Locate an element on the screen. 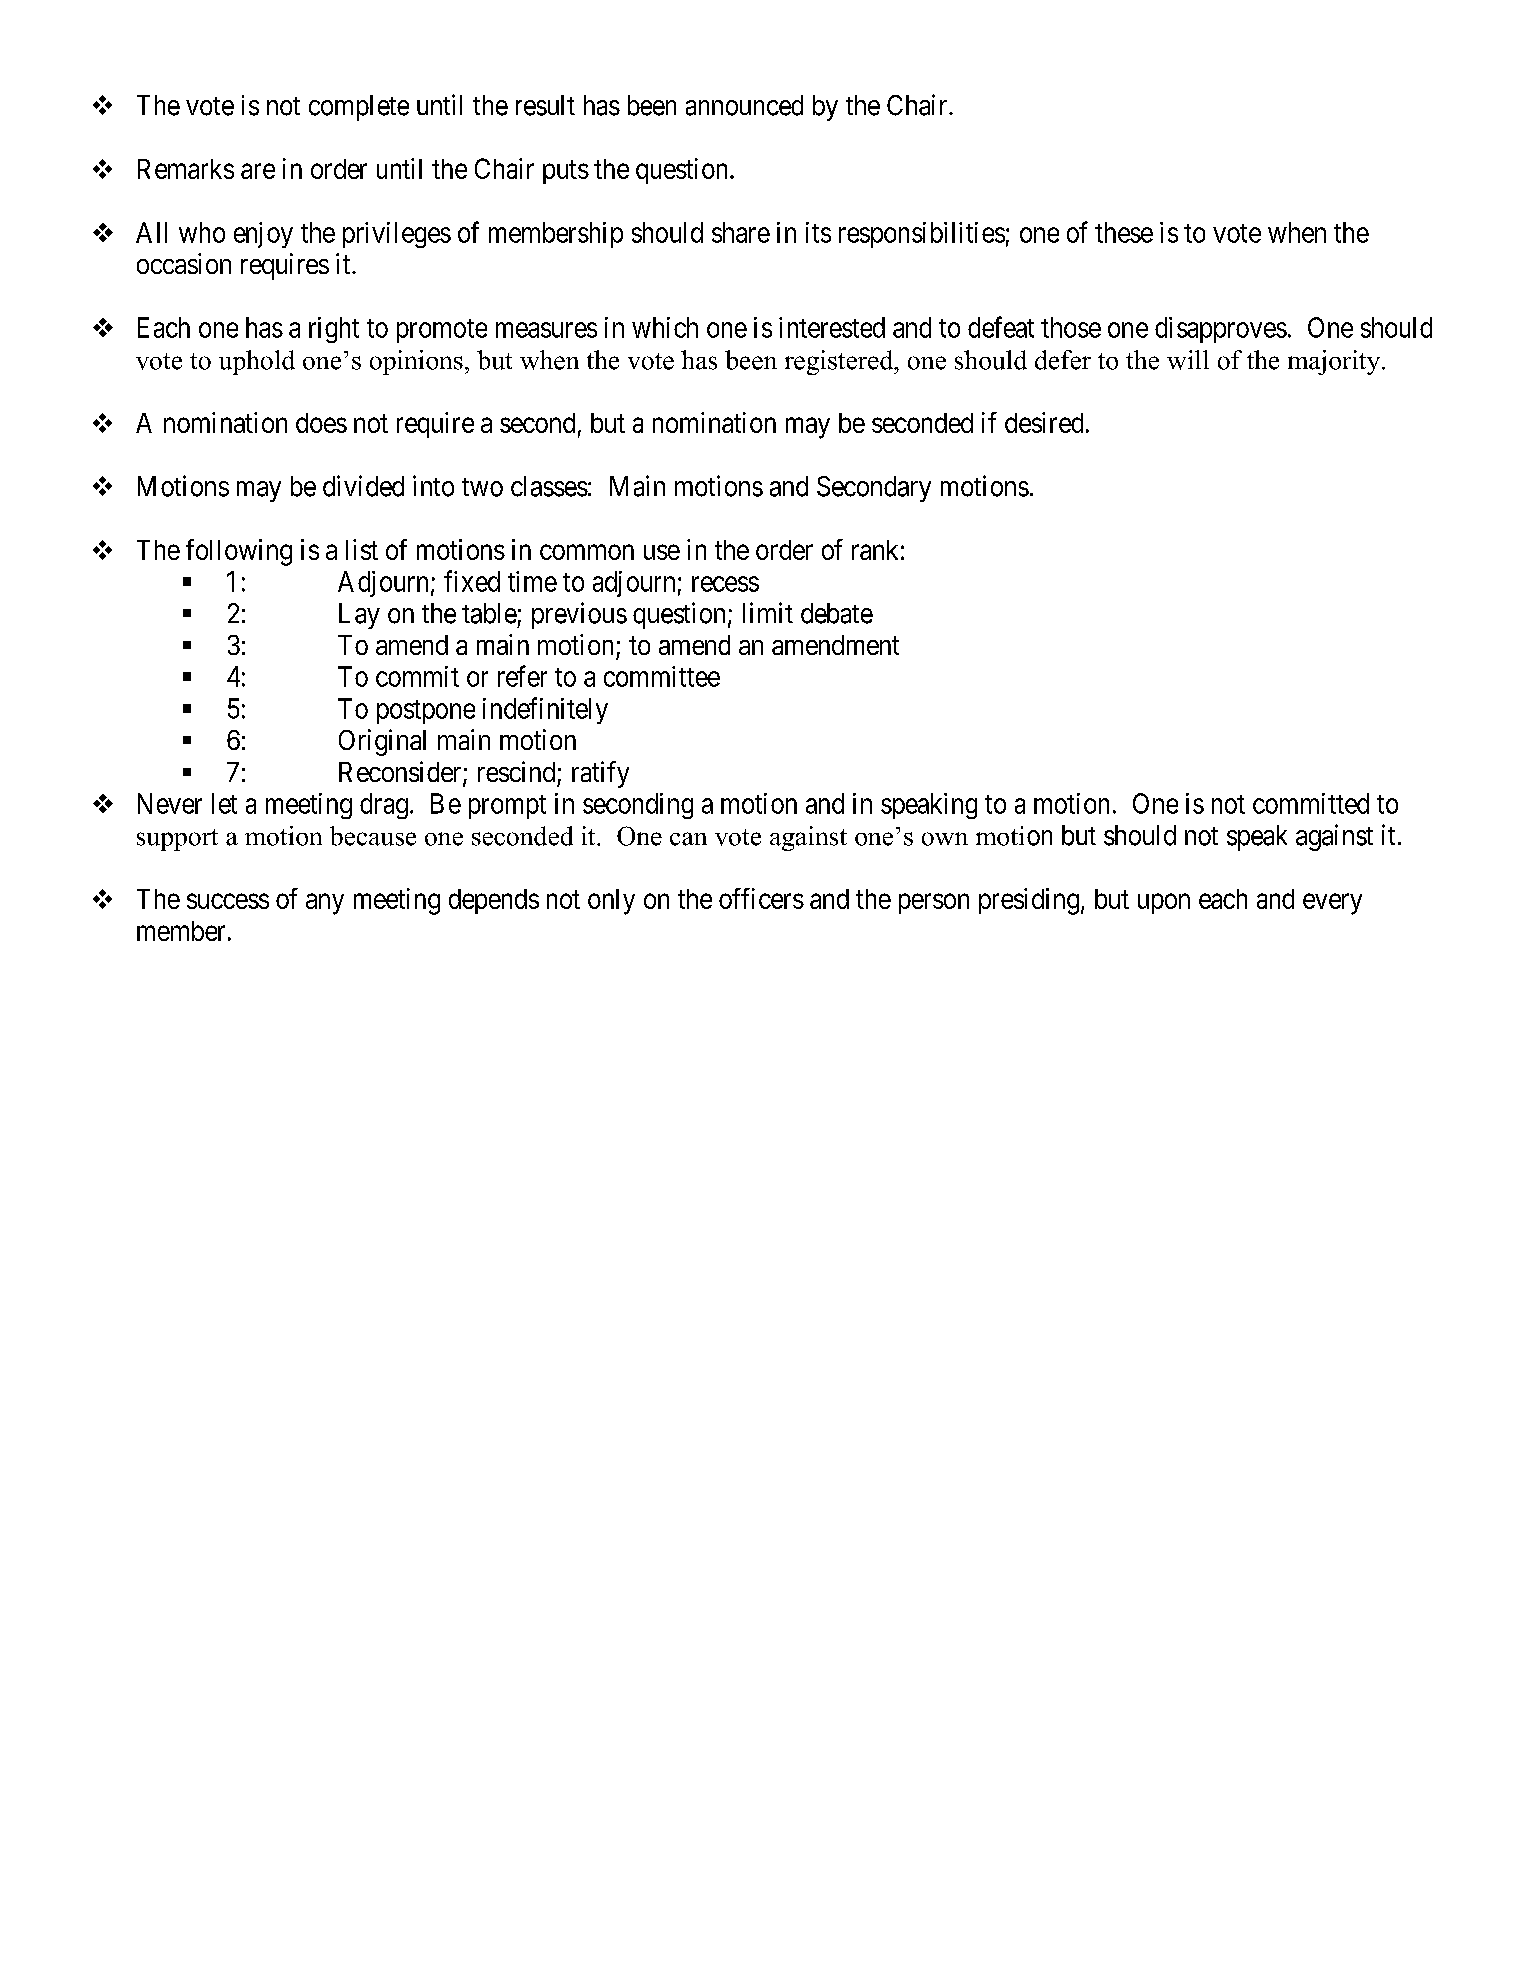  any is located at coordinates (325, 904).
